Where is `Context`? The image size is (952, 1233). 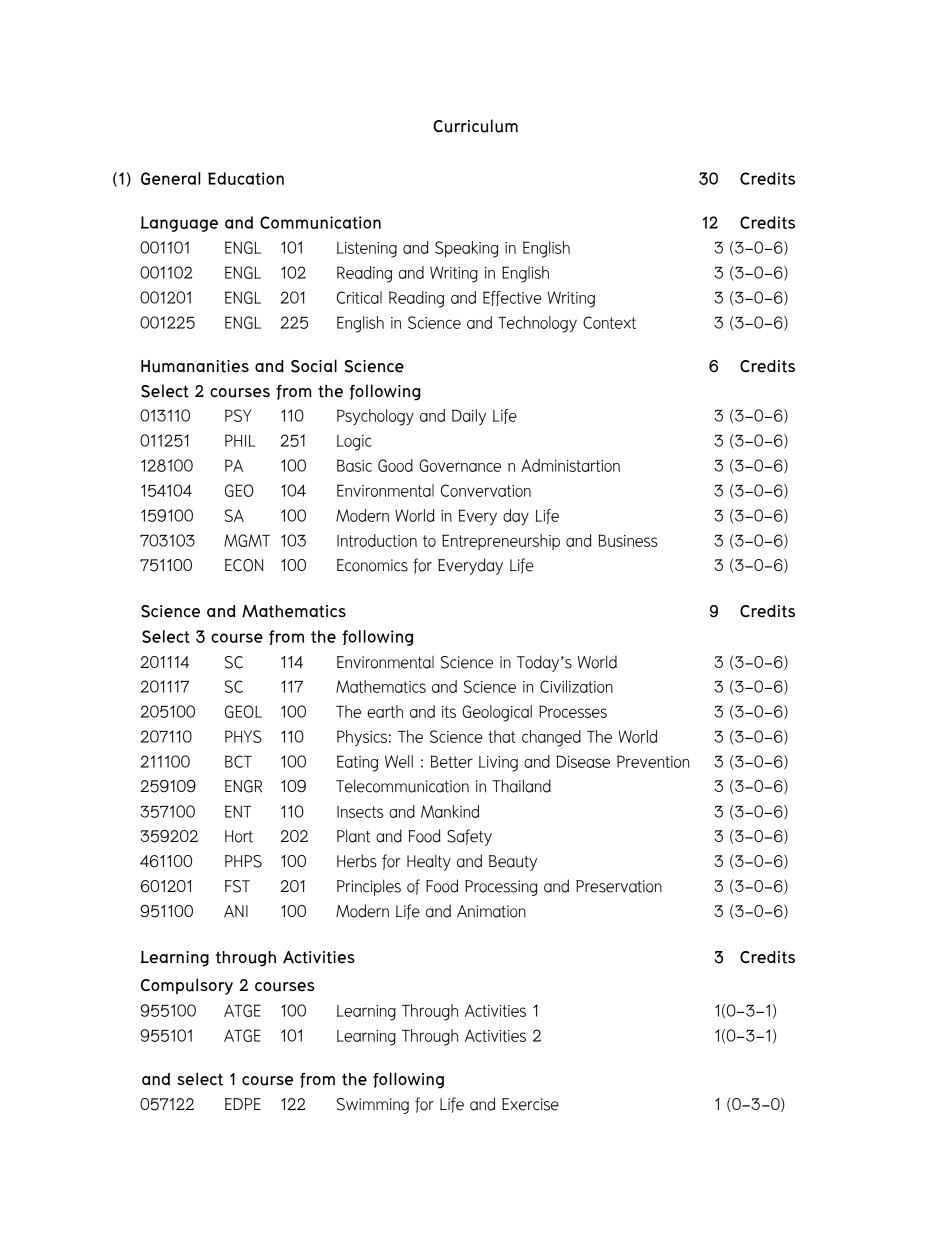 Context is located at coordinates (609, 322).
